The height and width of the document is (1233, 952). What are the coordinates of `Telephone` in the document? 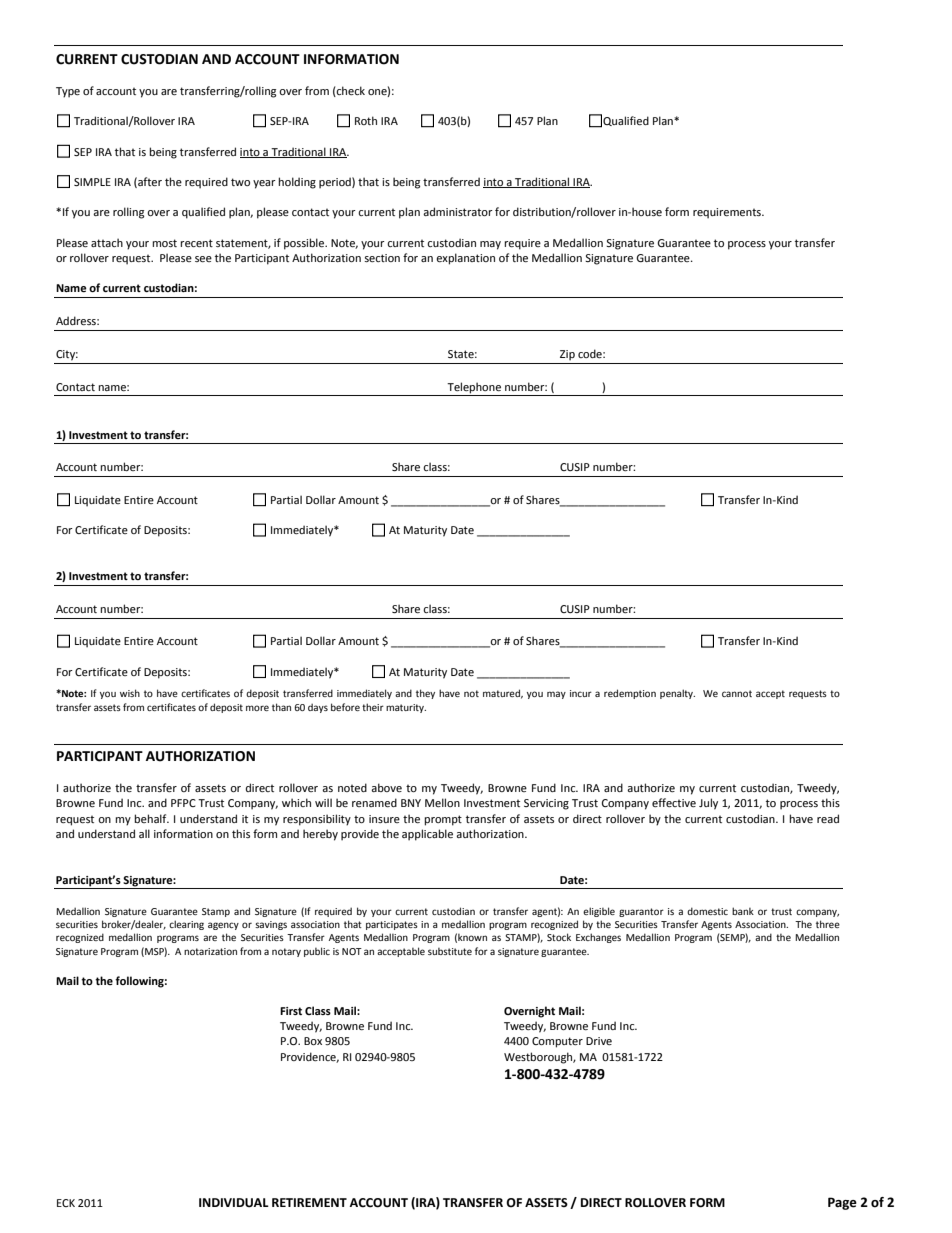 It's located at (474, 388).
